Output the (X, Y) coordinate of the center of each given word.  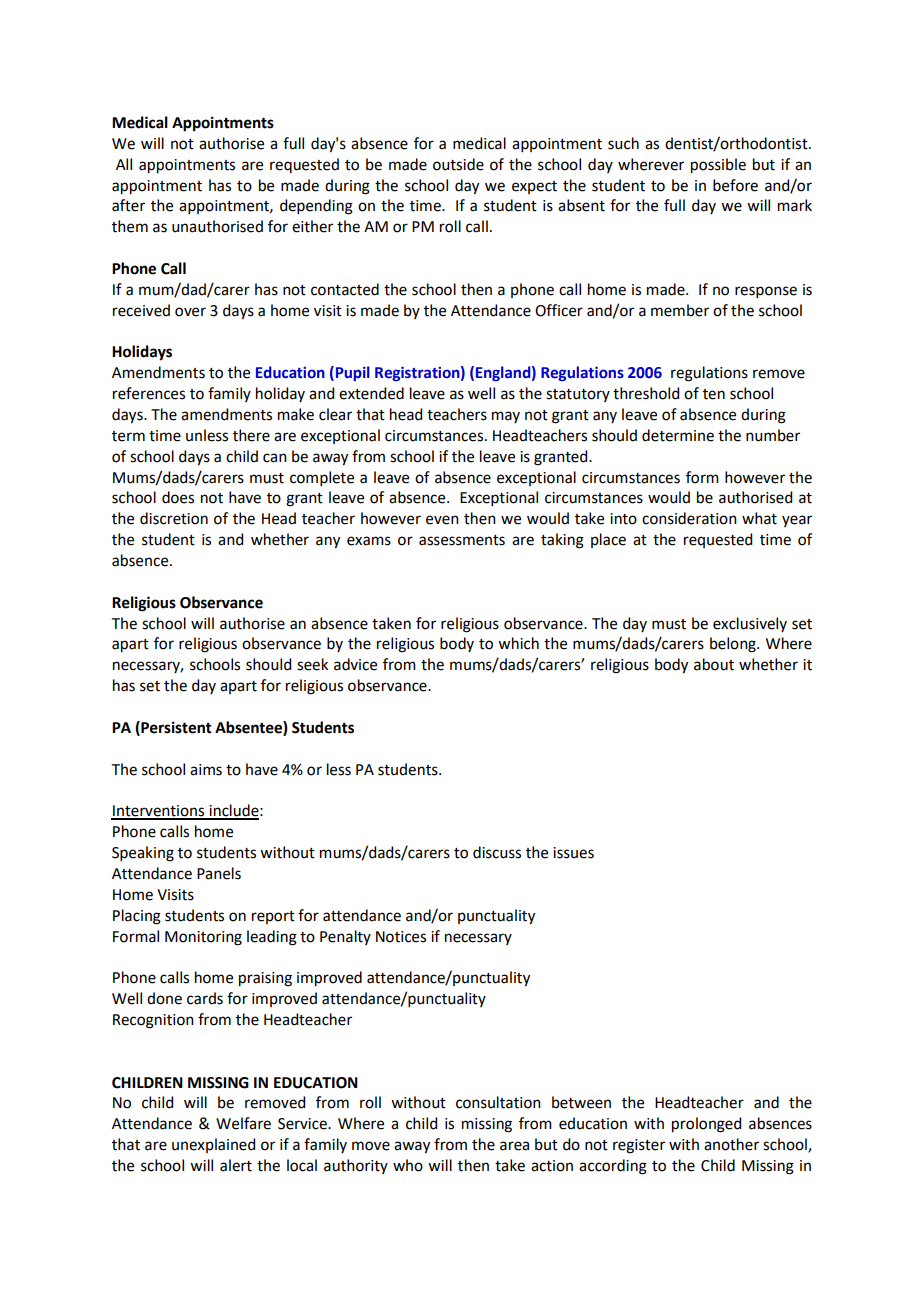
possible (718, 166)
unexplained (213, 1145)
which (518, 643)
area (514, 1146)
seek (312, 664)
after (128, 205)
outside (458, 164)
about (714, 664)
